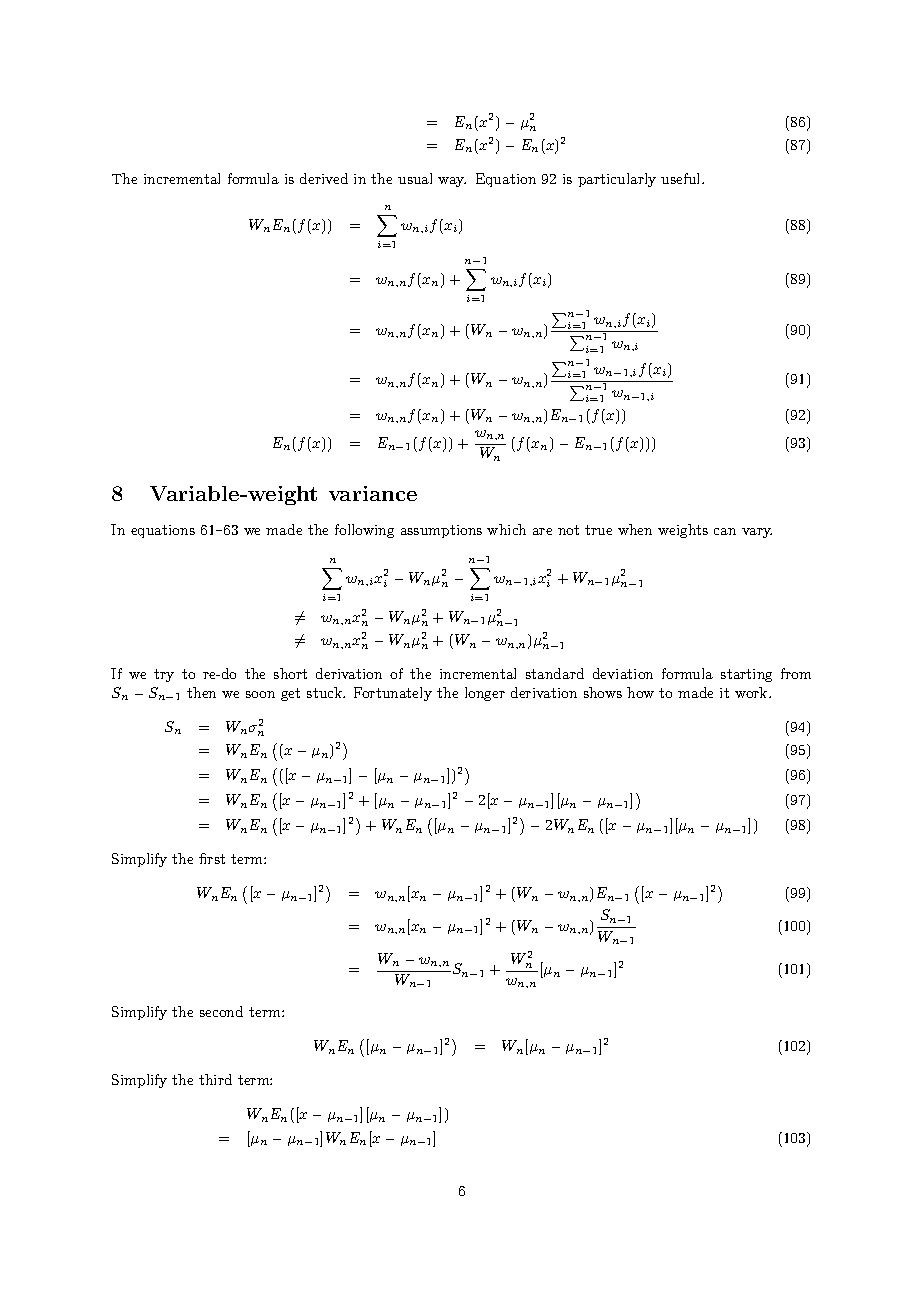  Describe the element at coordinates (485, 694) in the document. I see `longer` at that location.
